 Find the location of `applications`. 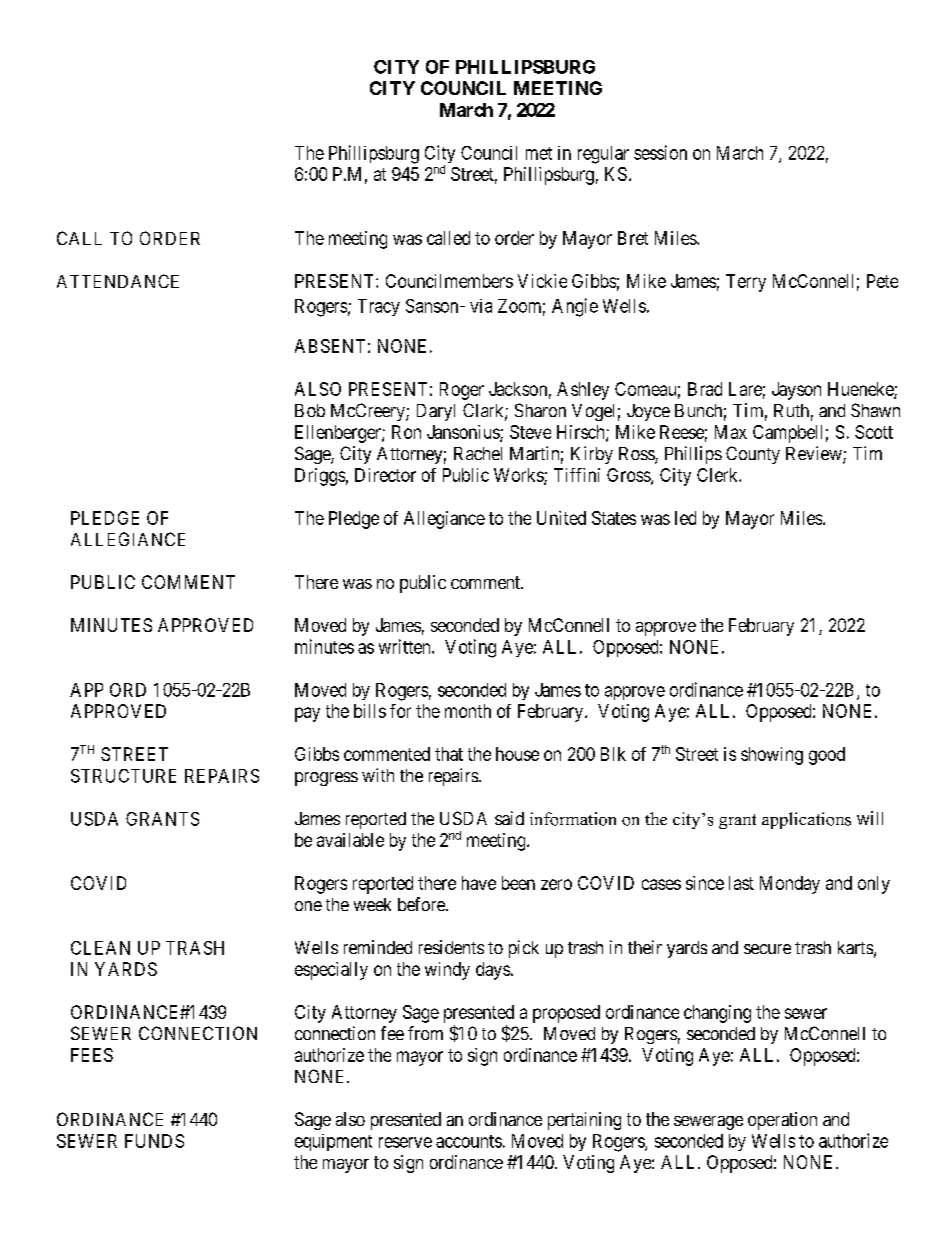

applications is located at coordinates (806, 820).
